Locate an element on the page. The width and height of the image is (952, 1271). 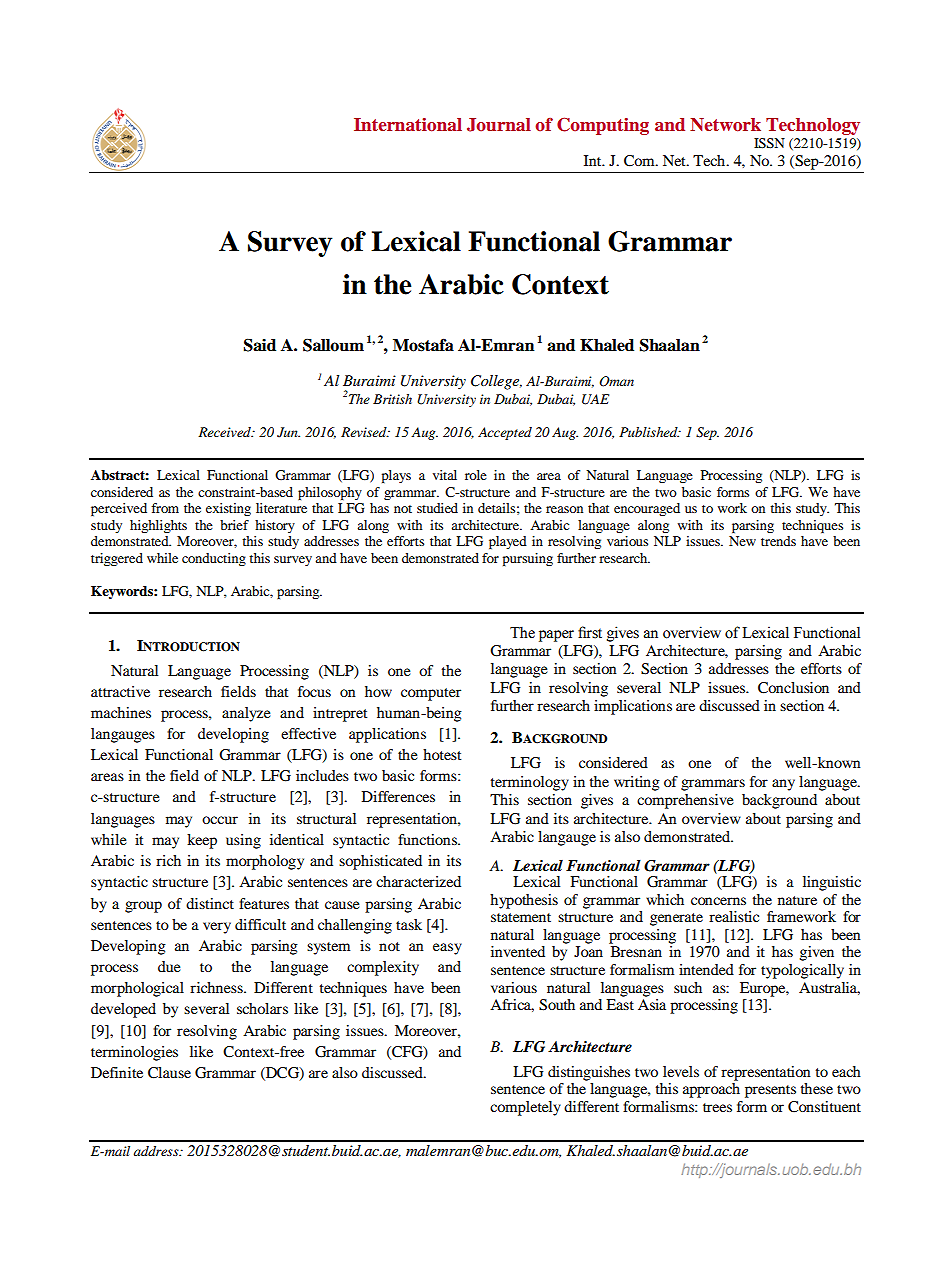
International is located at coordinates (408, 124).
